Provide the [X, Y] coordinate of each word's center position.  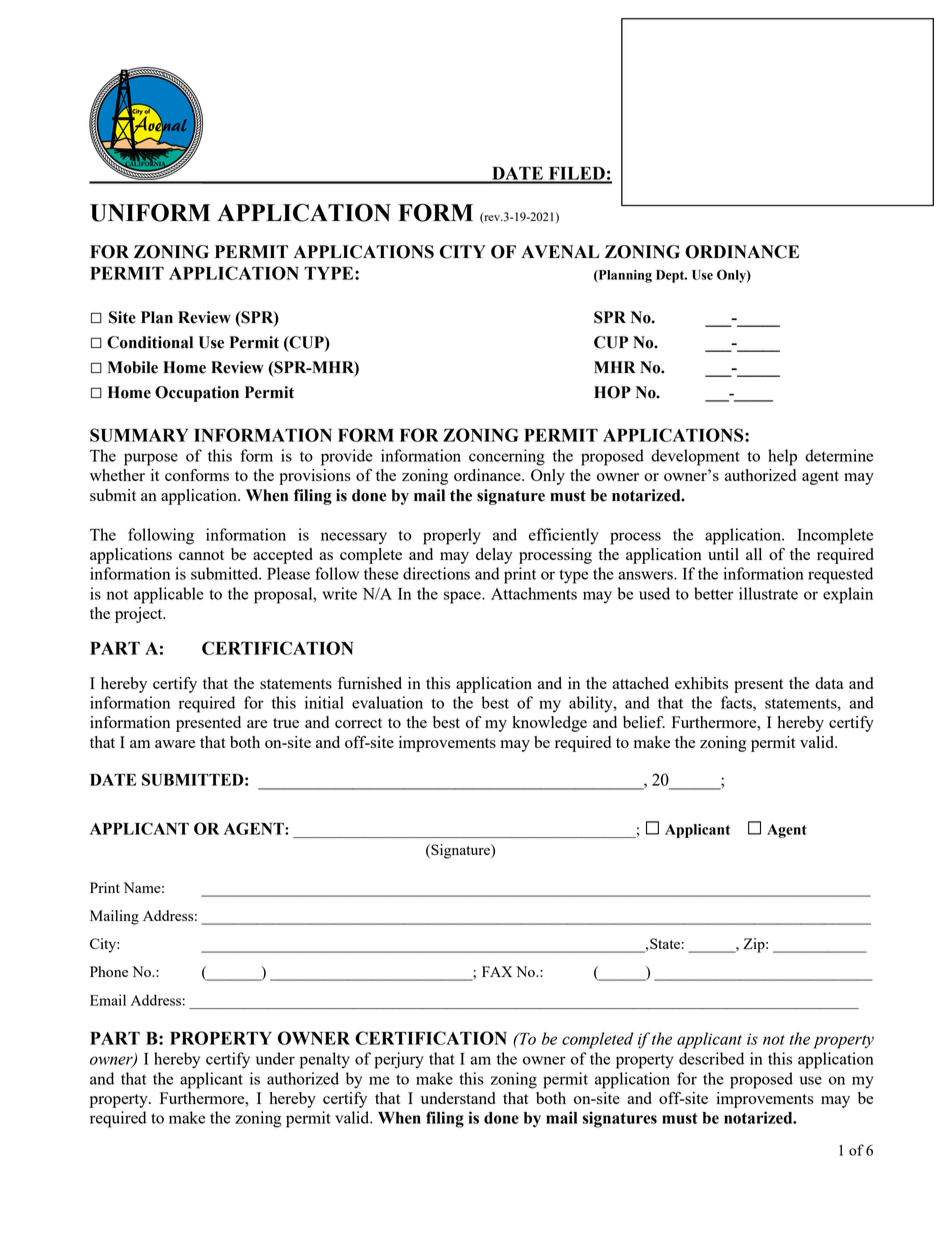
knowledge [549, 724]
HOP [612, 392]
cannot [201, 555]
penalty [325, 1060]
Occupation [197, 394]
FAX [497, 971]
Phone [109, 971]
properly [452, 536]
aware [175, 744]
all [754, 554]
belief [644, 722]
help [782, 457]
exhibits [701, 683]
